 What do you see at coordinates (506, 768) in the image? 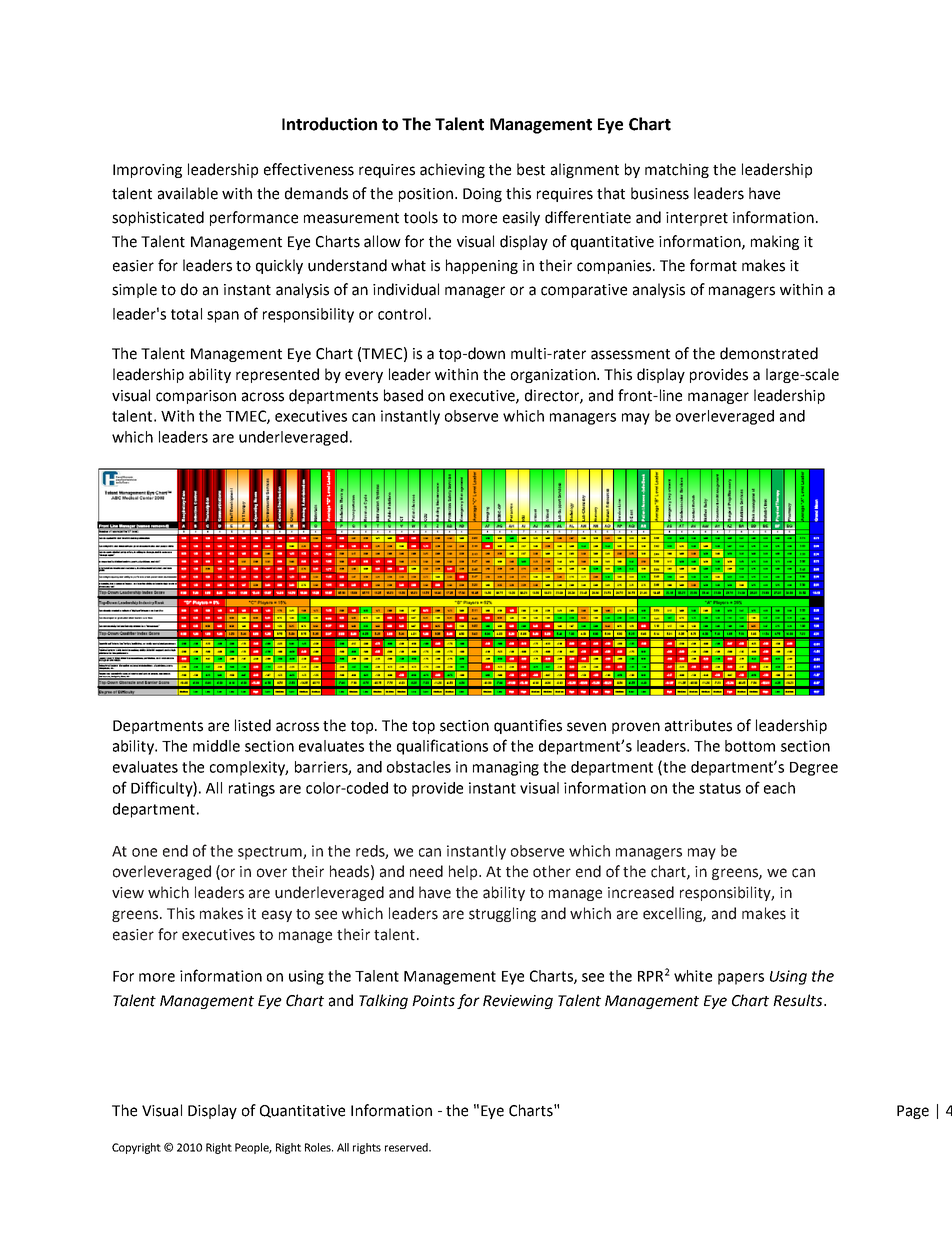
I see `managing` at bounding box center [506, 768].
